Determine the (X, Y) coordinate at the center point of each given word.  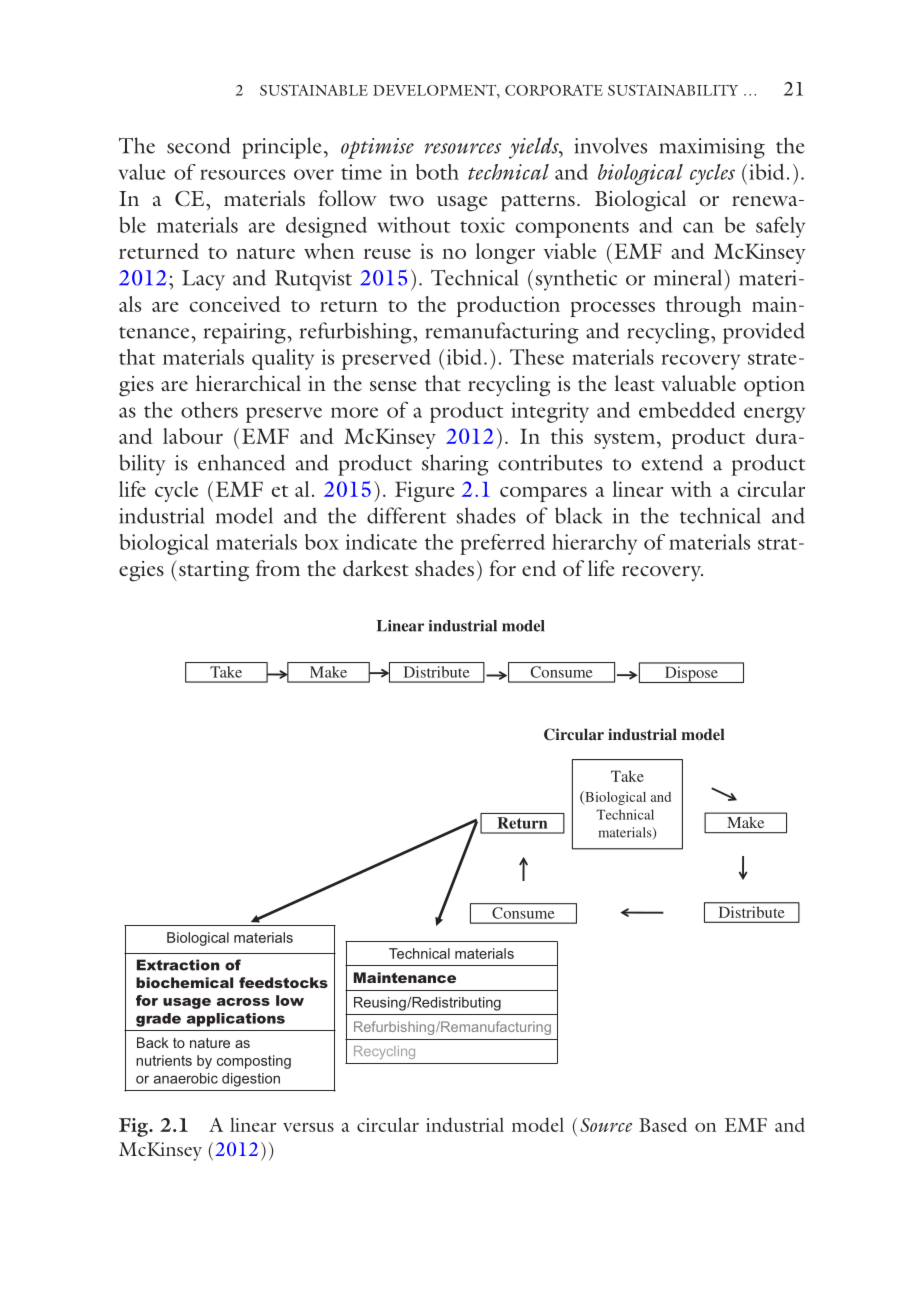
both (437, 172)
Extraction (178, 965)
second (199, 145)
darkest (376, 568)
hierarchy (594, 544)
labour (193, 436)
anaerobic (186, 1078)
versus (308, 1127)
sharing (455, 465)
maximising (712, 148)
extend (672, 462)
